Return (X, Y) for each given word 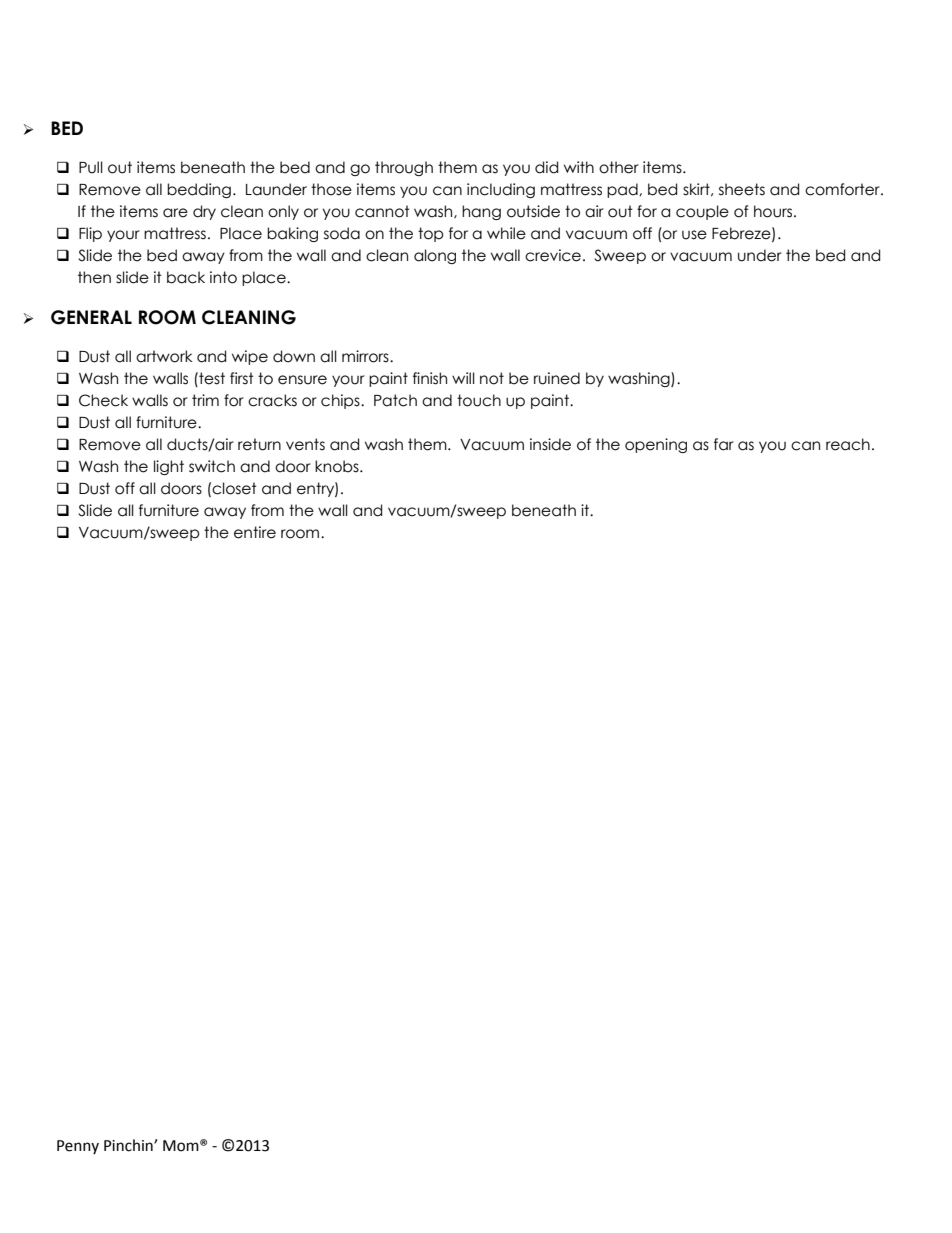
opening (656, 445)
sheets (742, 189)
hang (481, 212)
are (175, 213)
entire (255, 532)
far (724, 444)
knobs (338, 466)
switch (212, 466)
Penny (78, 1147)
